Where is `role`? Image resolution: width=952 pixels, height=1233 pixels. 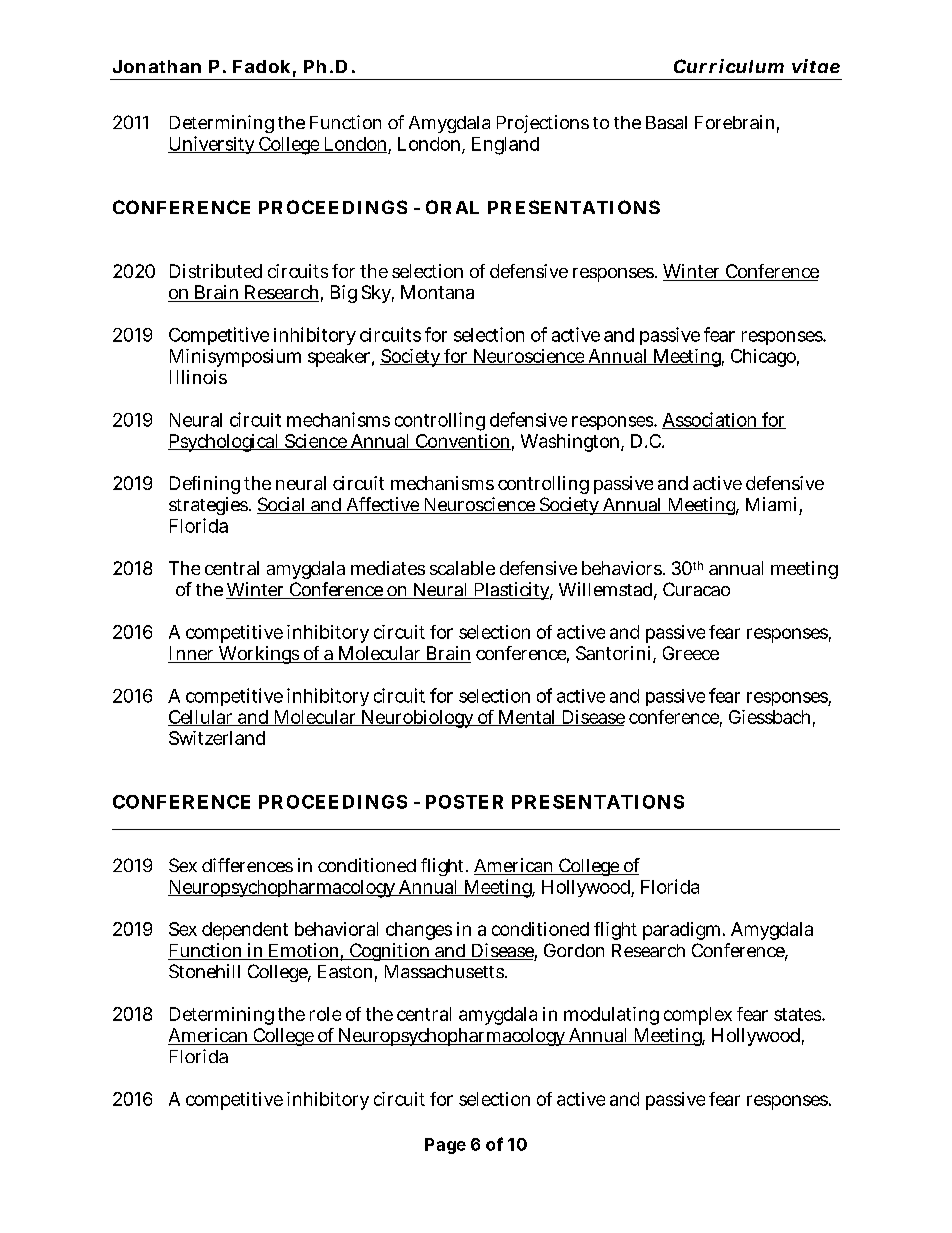
role is located at coordinates (325, 1014).
